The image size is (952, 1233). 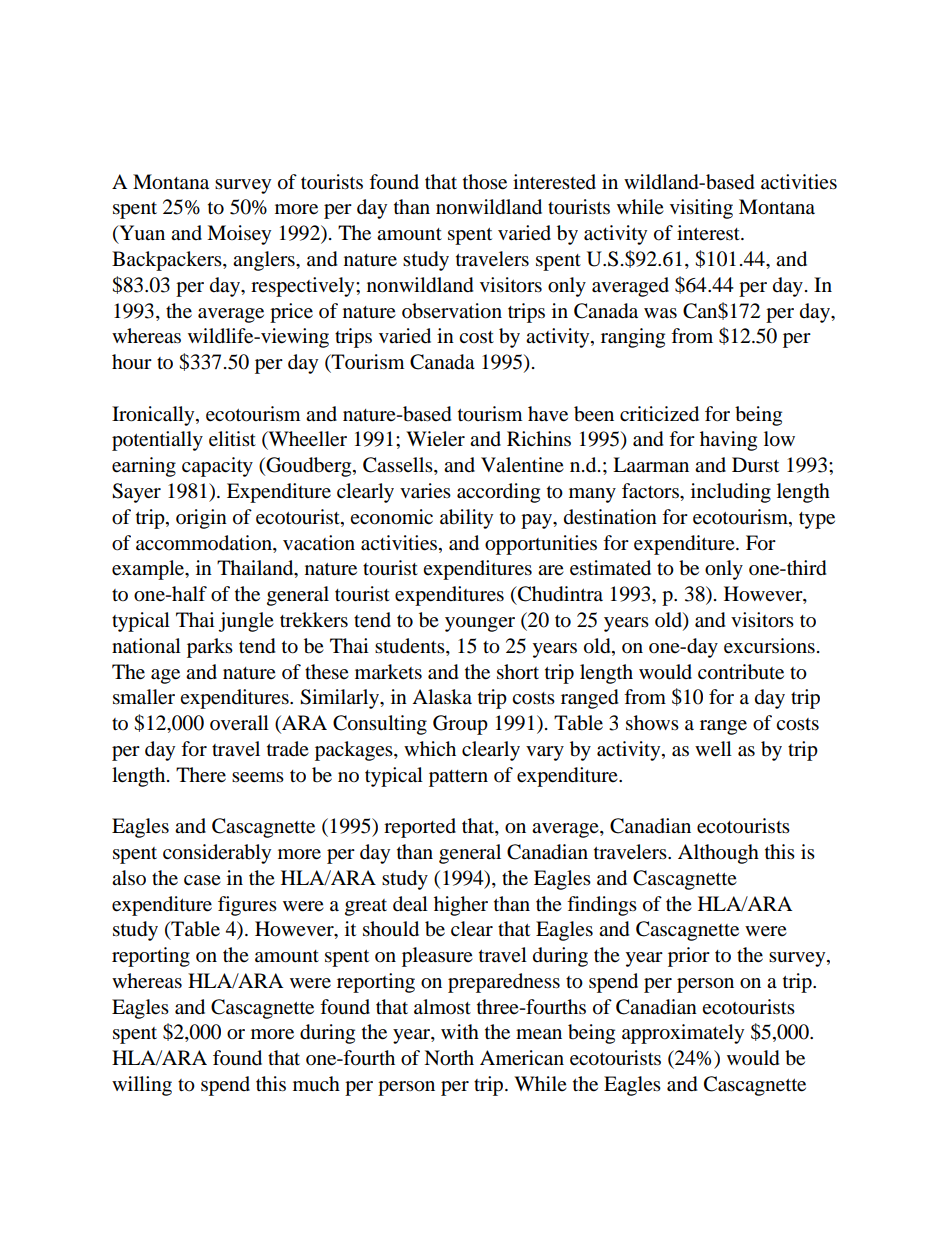 I want to click on well, so click(x=713, y=749).
